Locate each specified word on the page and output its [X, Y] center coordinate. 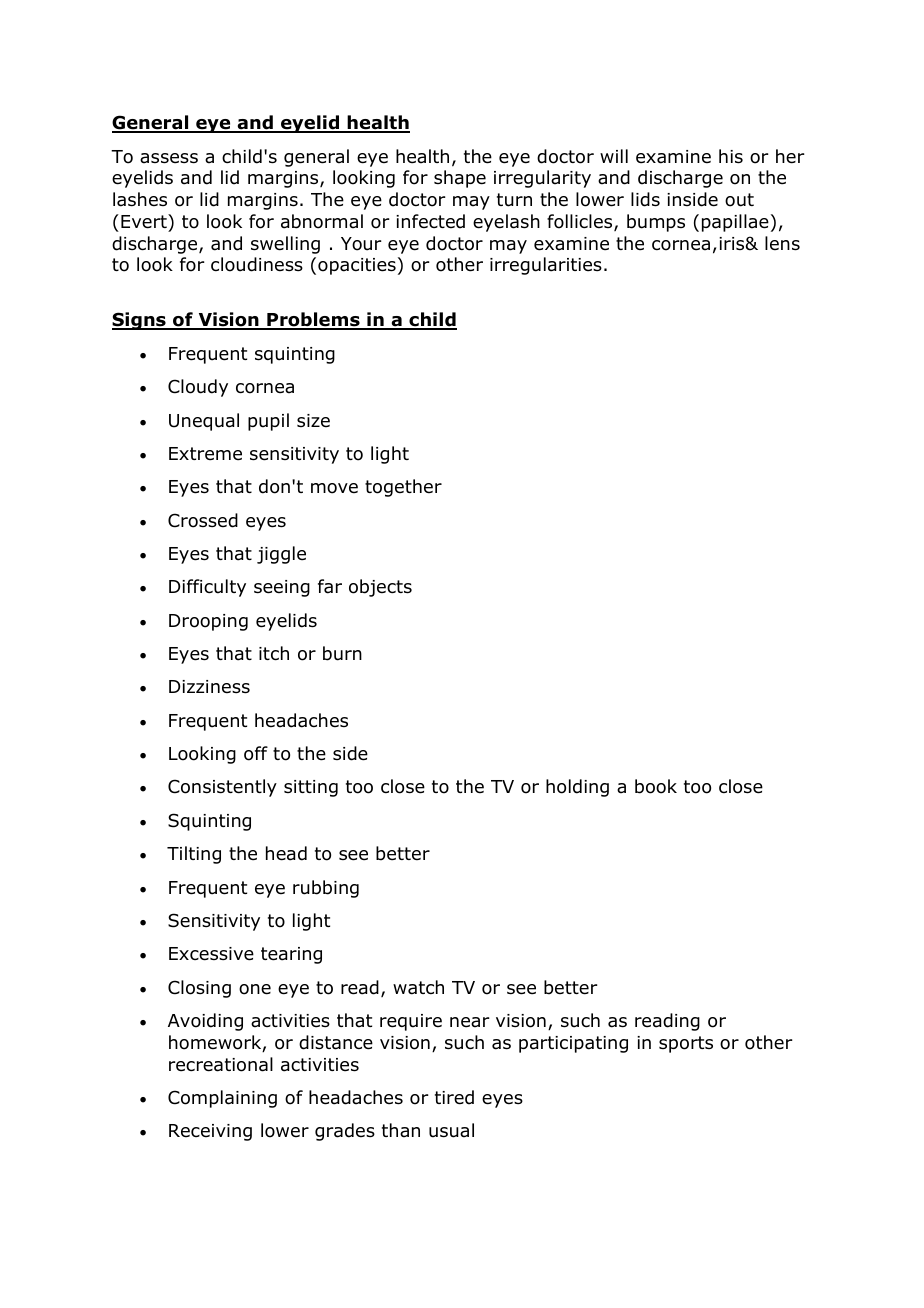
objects [380, 588]
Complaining [222, 1099]
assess [169, 158]
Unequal [204, 422]
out [739, 200]
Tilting [194, 855]
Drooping [208, 622]
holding [577, 788]
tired [454, 1097]
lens [782, 243]
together [403, 488]
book [656, 786]
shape [460, 179]
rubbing [326, 889]
